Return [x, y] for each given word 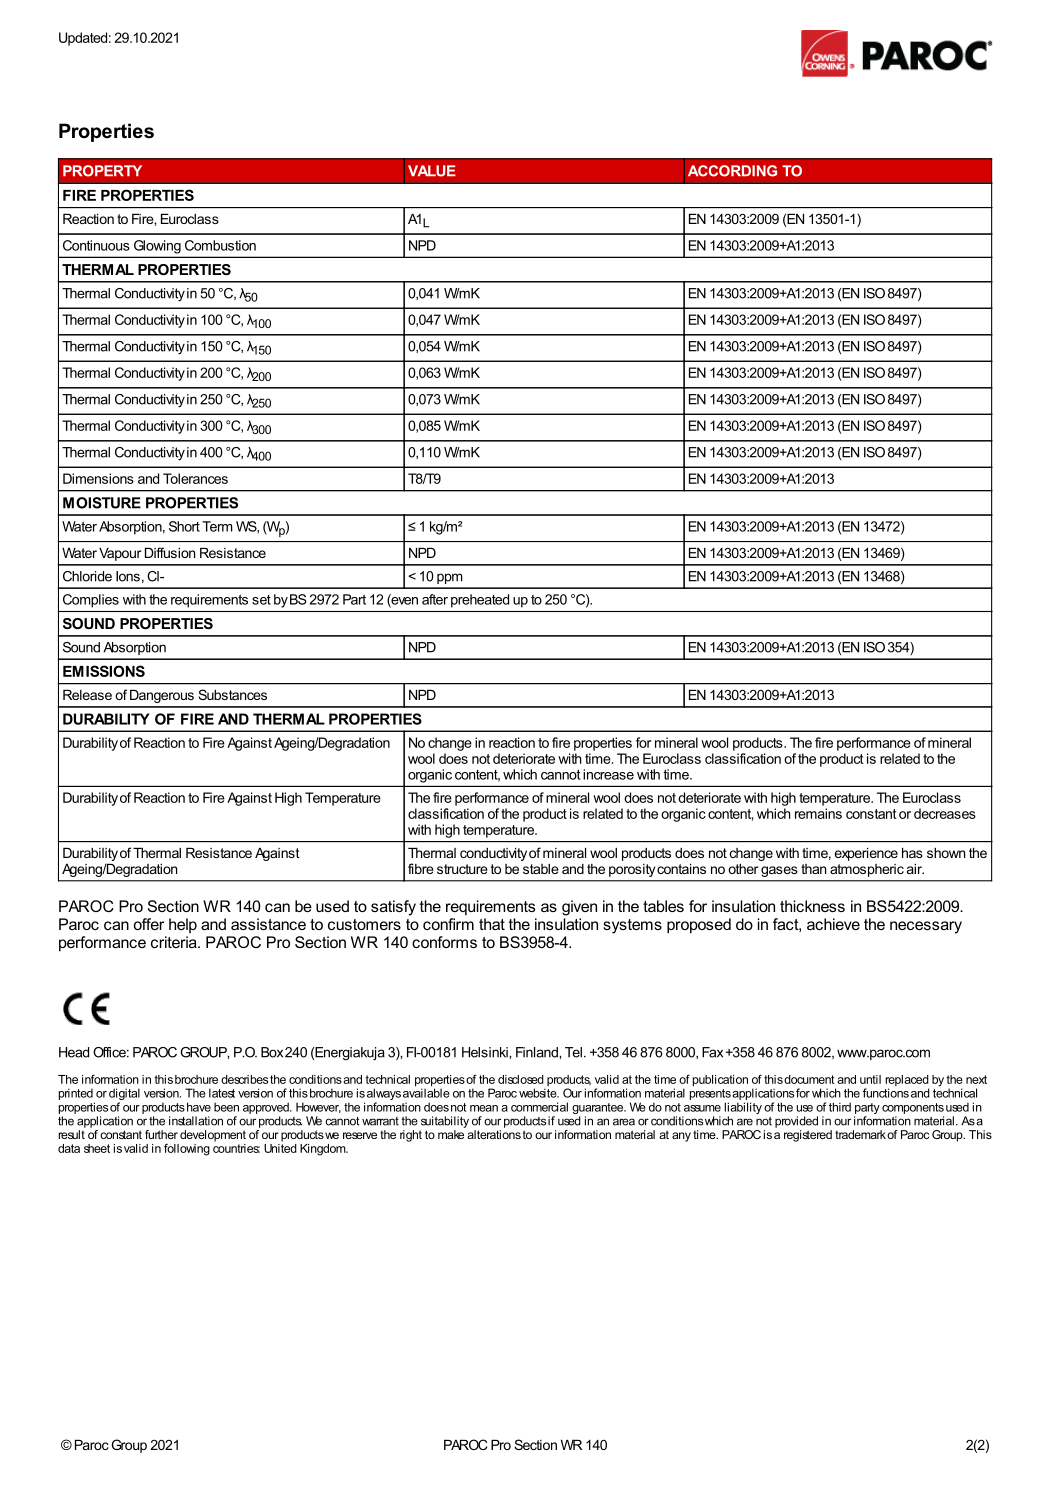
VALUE [432, 171]
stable [541, 869]
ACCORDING [732, 171]
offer [148, 924]
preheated [480, 601]
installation [196, 1121]
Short [184, 526]
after [435, 599]
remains [818, 813]
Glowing [157, 247]
